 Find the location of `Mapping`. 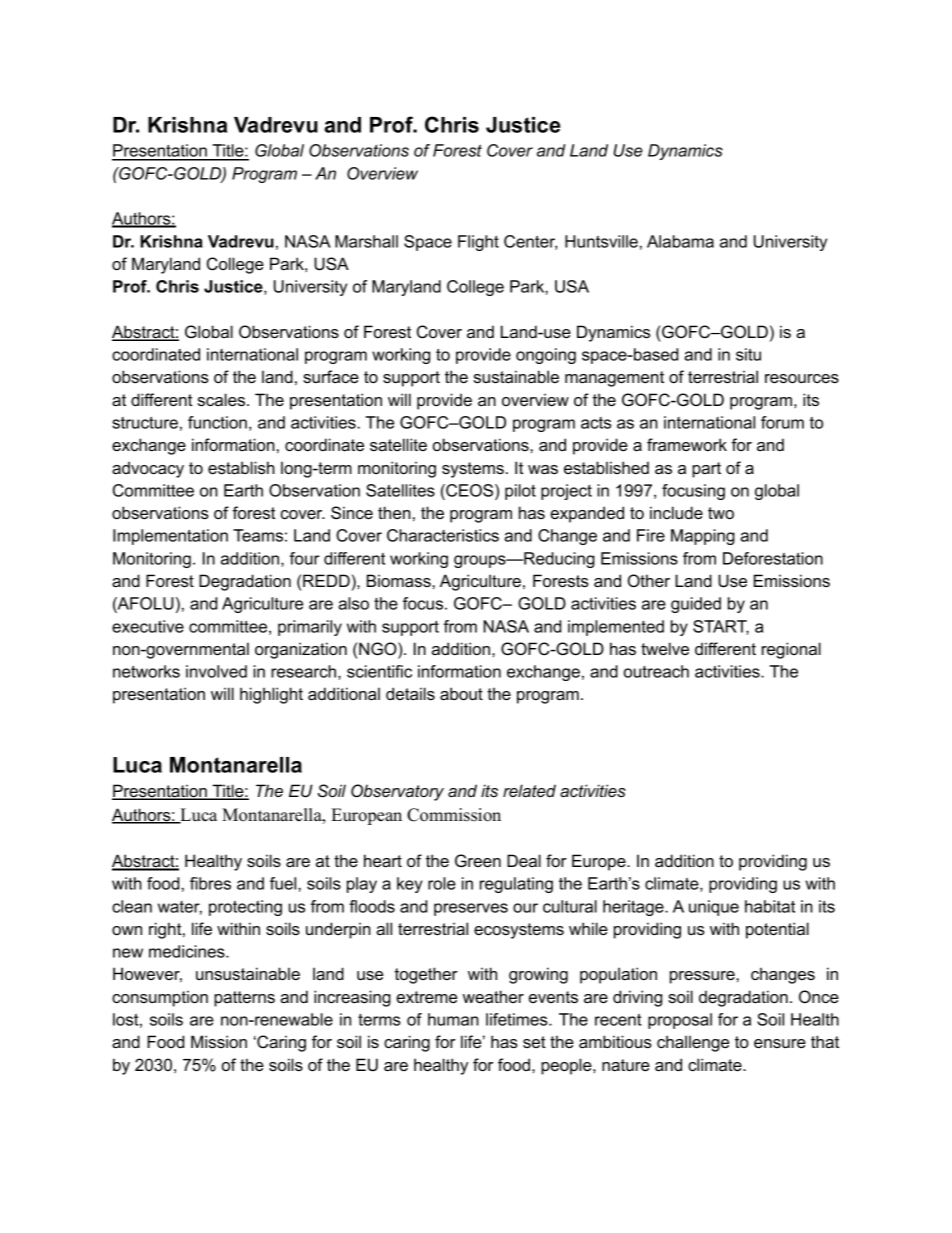

Mapping is located at coordinates (703, 537).
